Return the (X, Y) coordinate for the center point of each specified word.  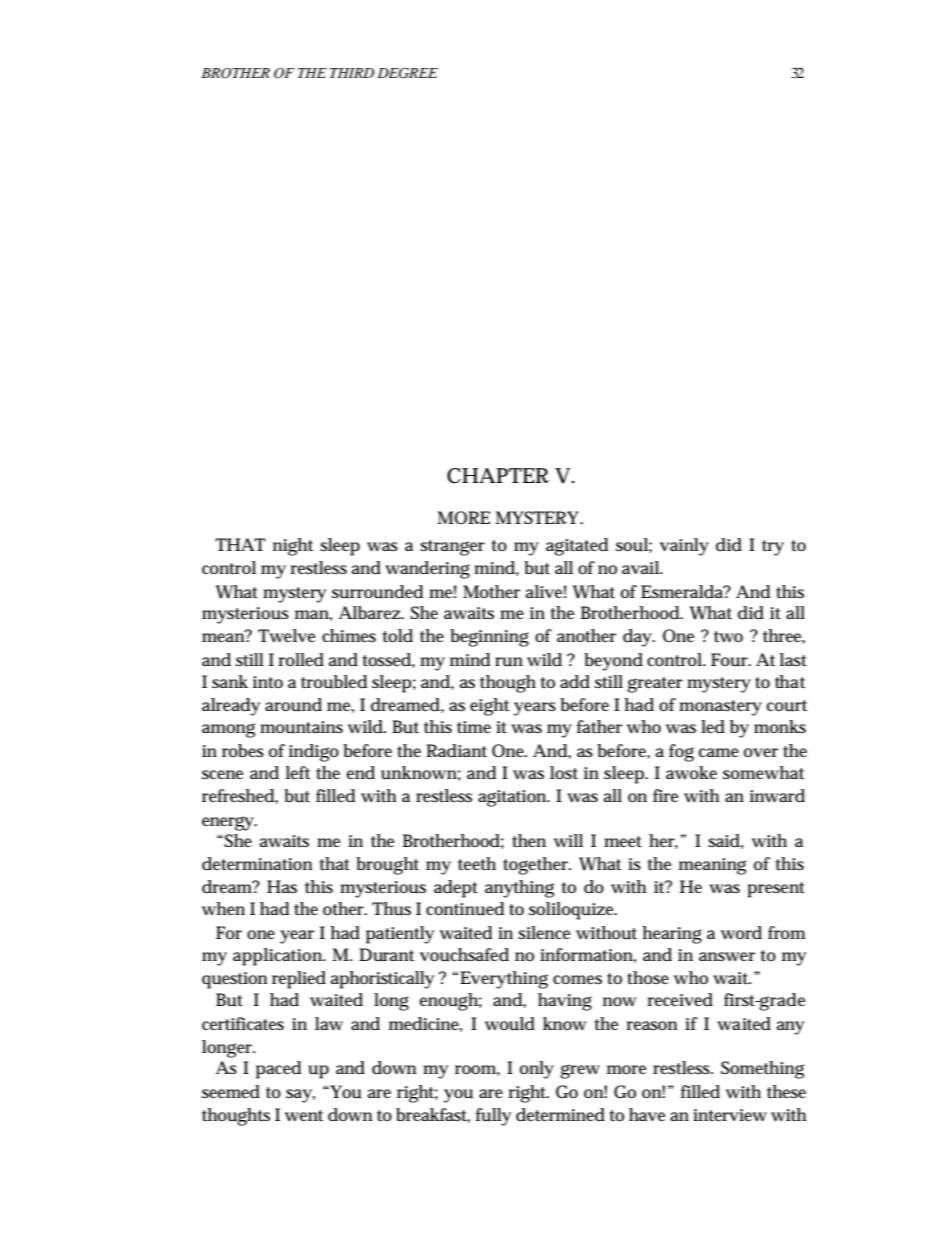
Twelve (286, 636)
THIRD (352, 73)
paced (278, 1070)
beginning (489, 638)
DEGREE (407, 73)
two (728, 637)
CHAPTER (498, 476)
